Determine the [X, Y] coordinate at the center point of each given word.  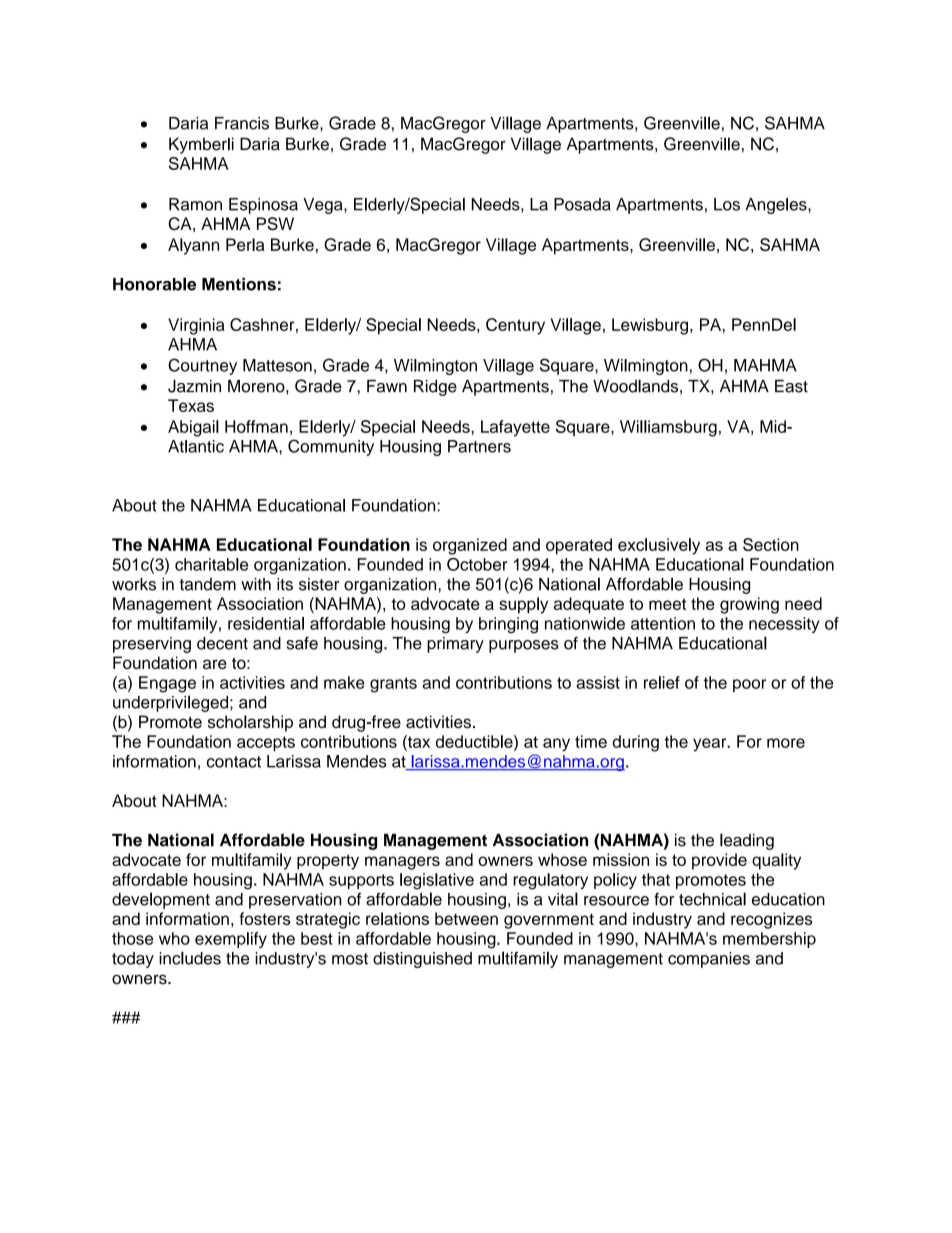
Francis [242, 123]
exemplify [231, 940]
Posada [582, 204]
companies [709, 960]
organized [470, 546]
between [466, 918]
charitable [211, 564]
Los [727, 204]
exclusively [659, 546]
